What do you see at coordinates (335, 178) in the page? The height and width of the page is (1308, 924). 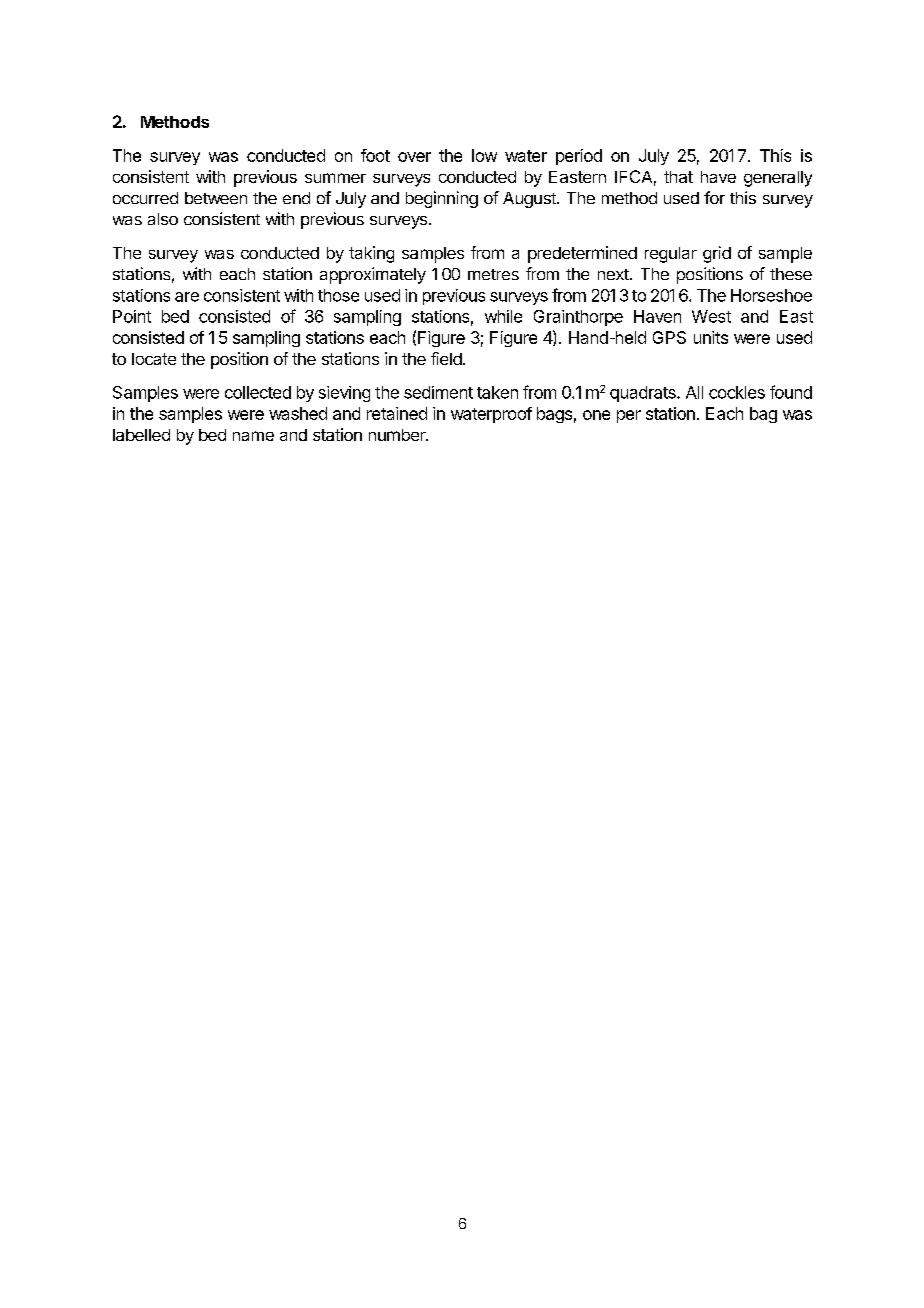 I see `summer` at bounding box center [335, 178].
